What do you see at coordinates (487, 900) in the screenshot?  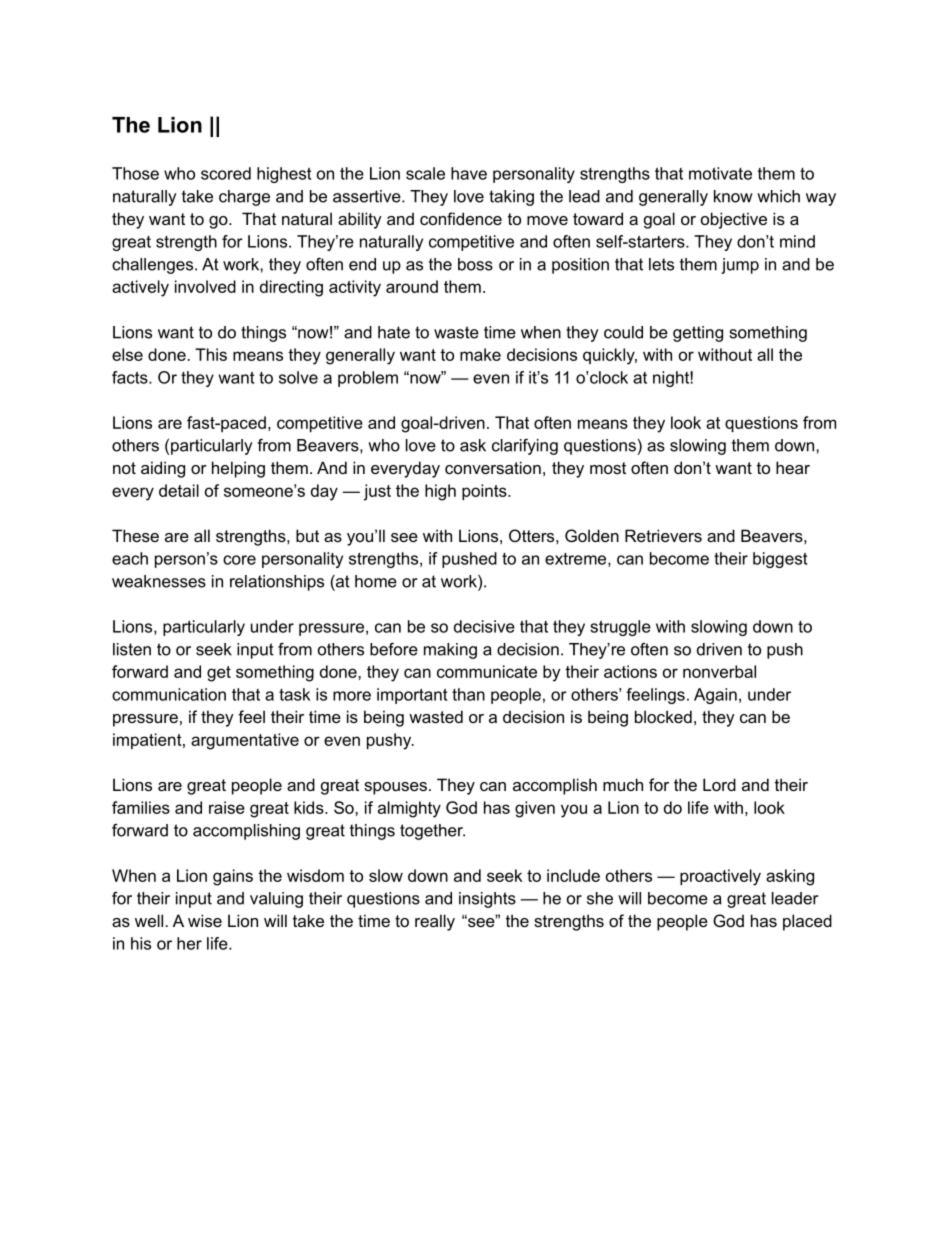 I see `insights` at bounding box center [487, 900].
